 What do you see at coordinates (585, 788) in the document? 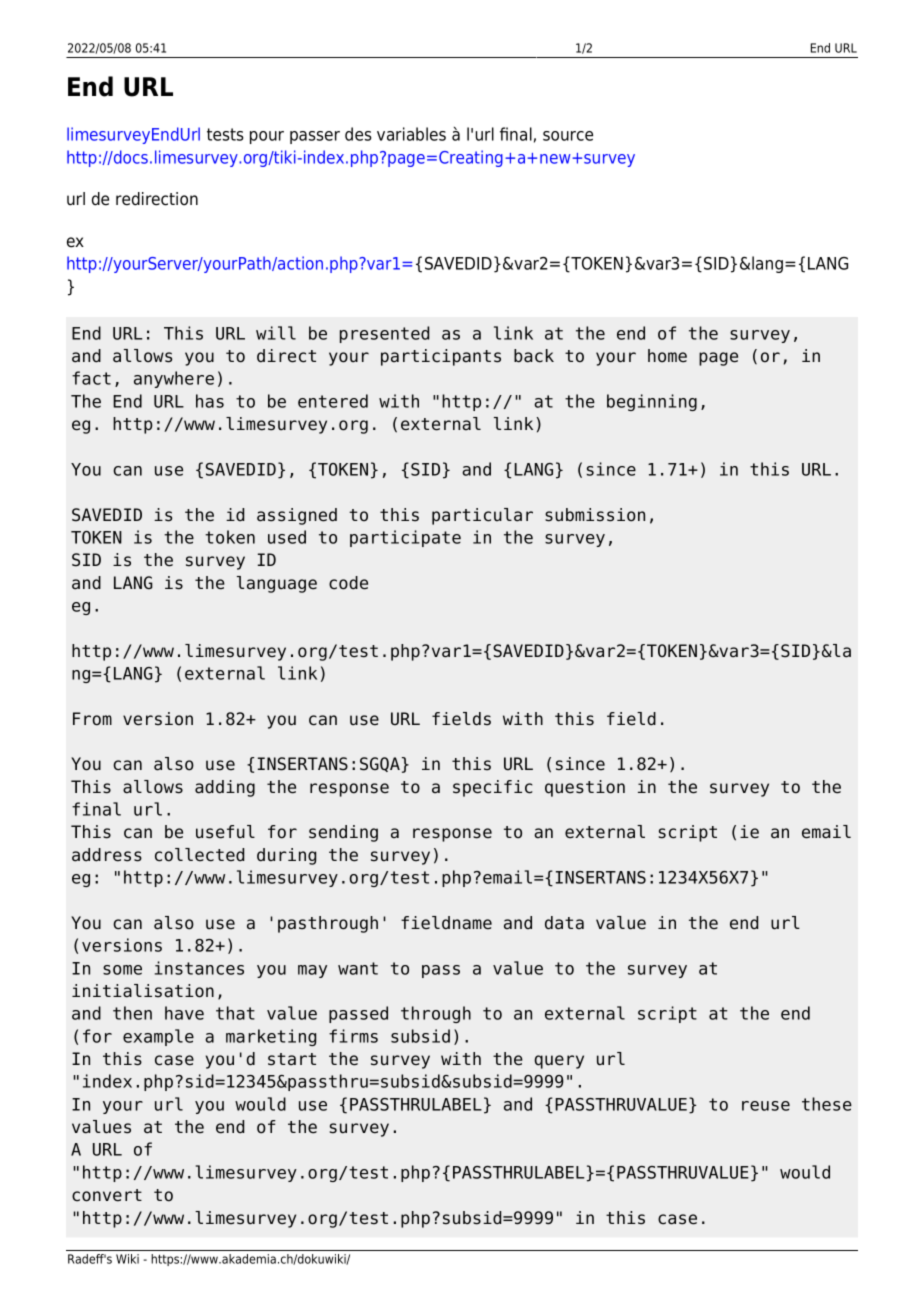
I see `question` at bounding box center [585, 788].
